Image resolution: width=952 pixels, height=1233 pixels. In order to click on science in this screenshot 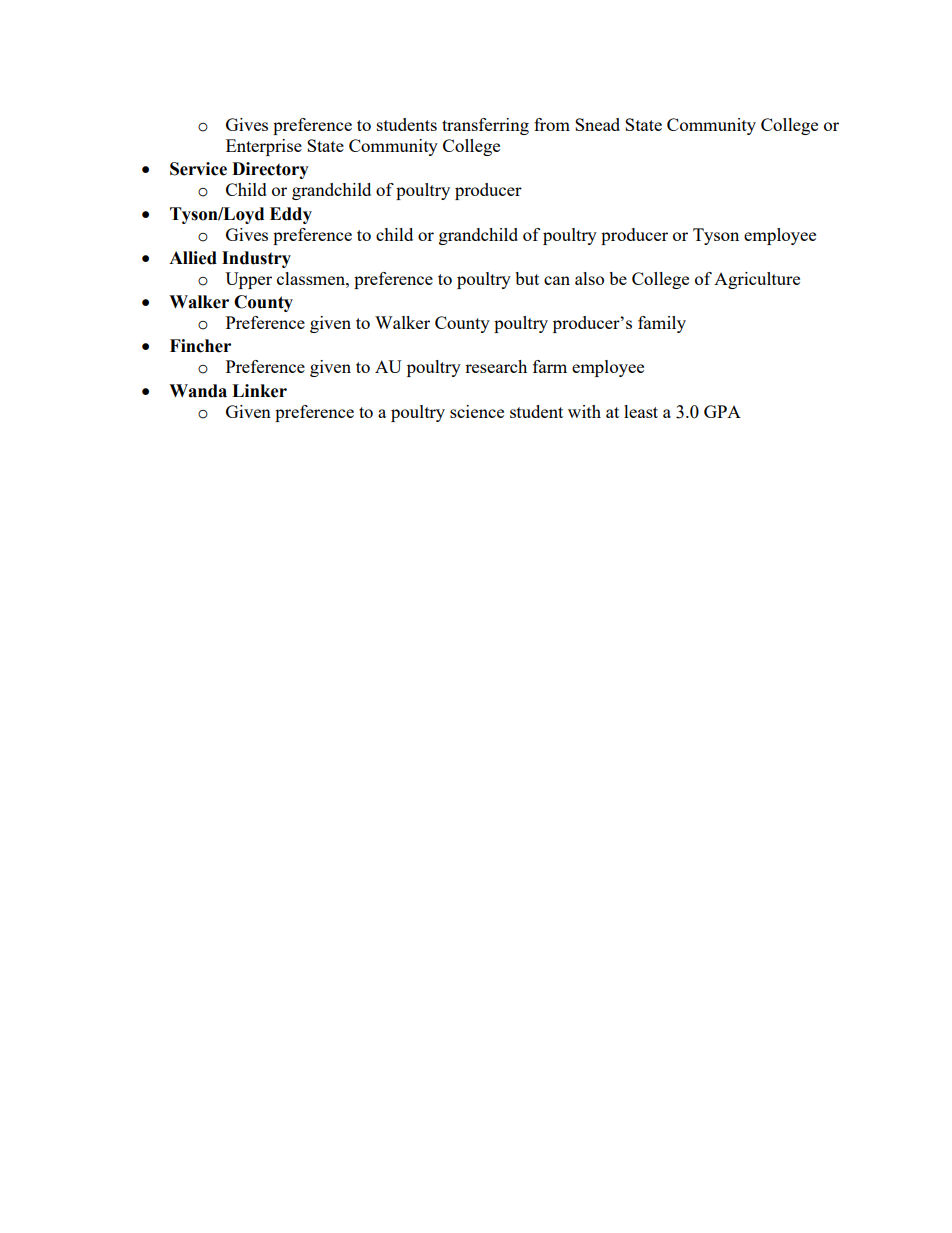, I will do `click(477, 411)`.
